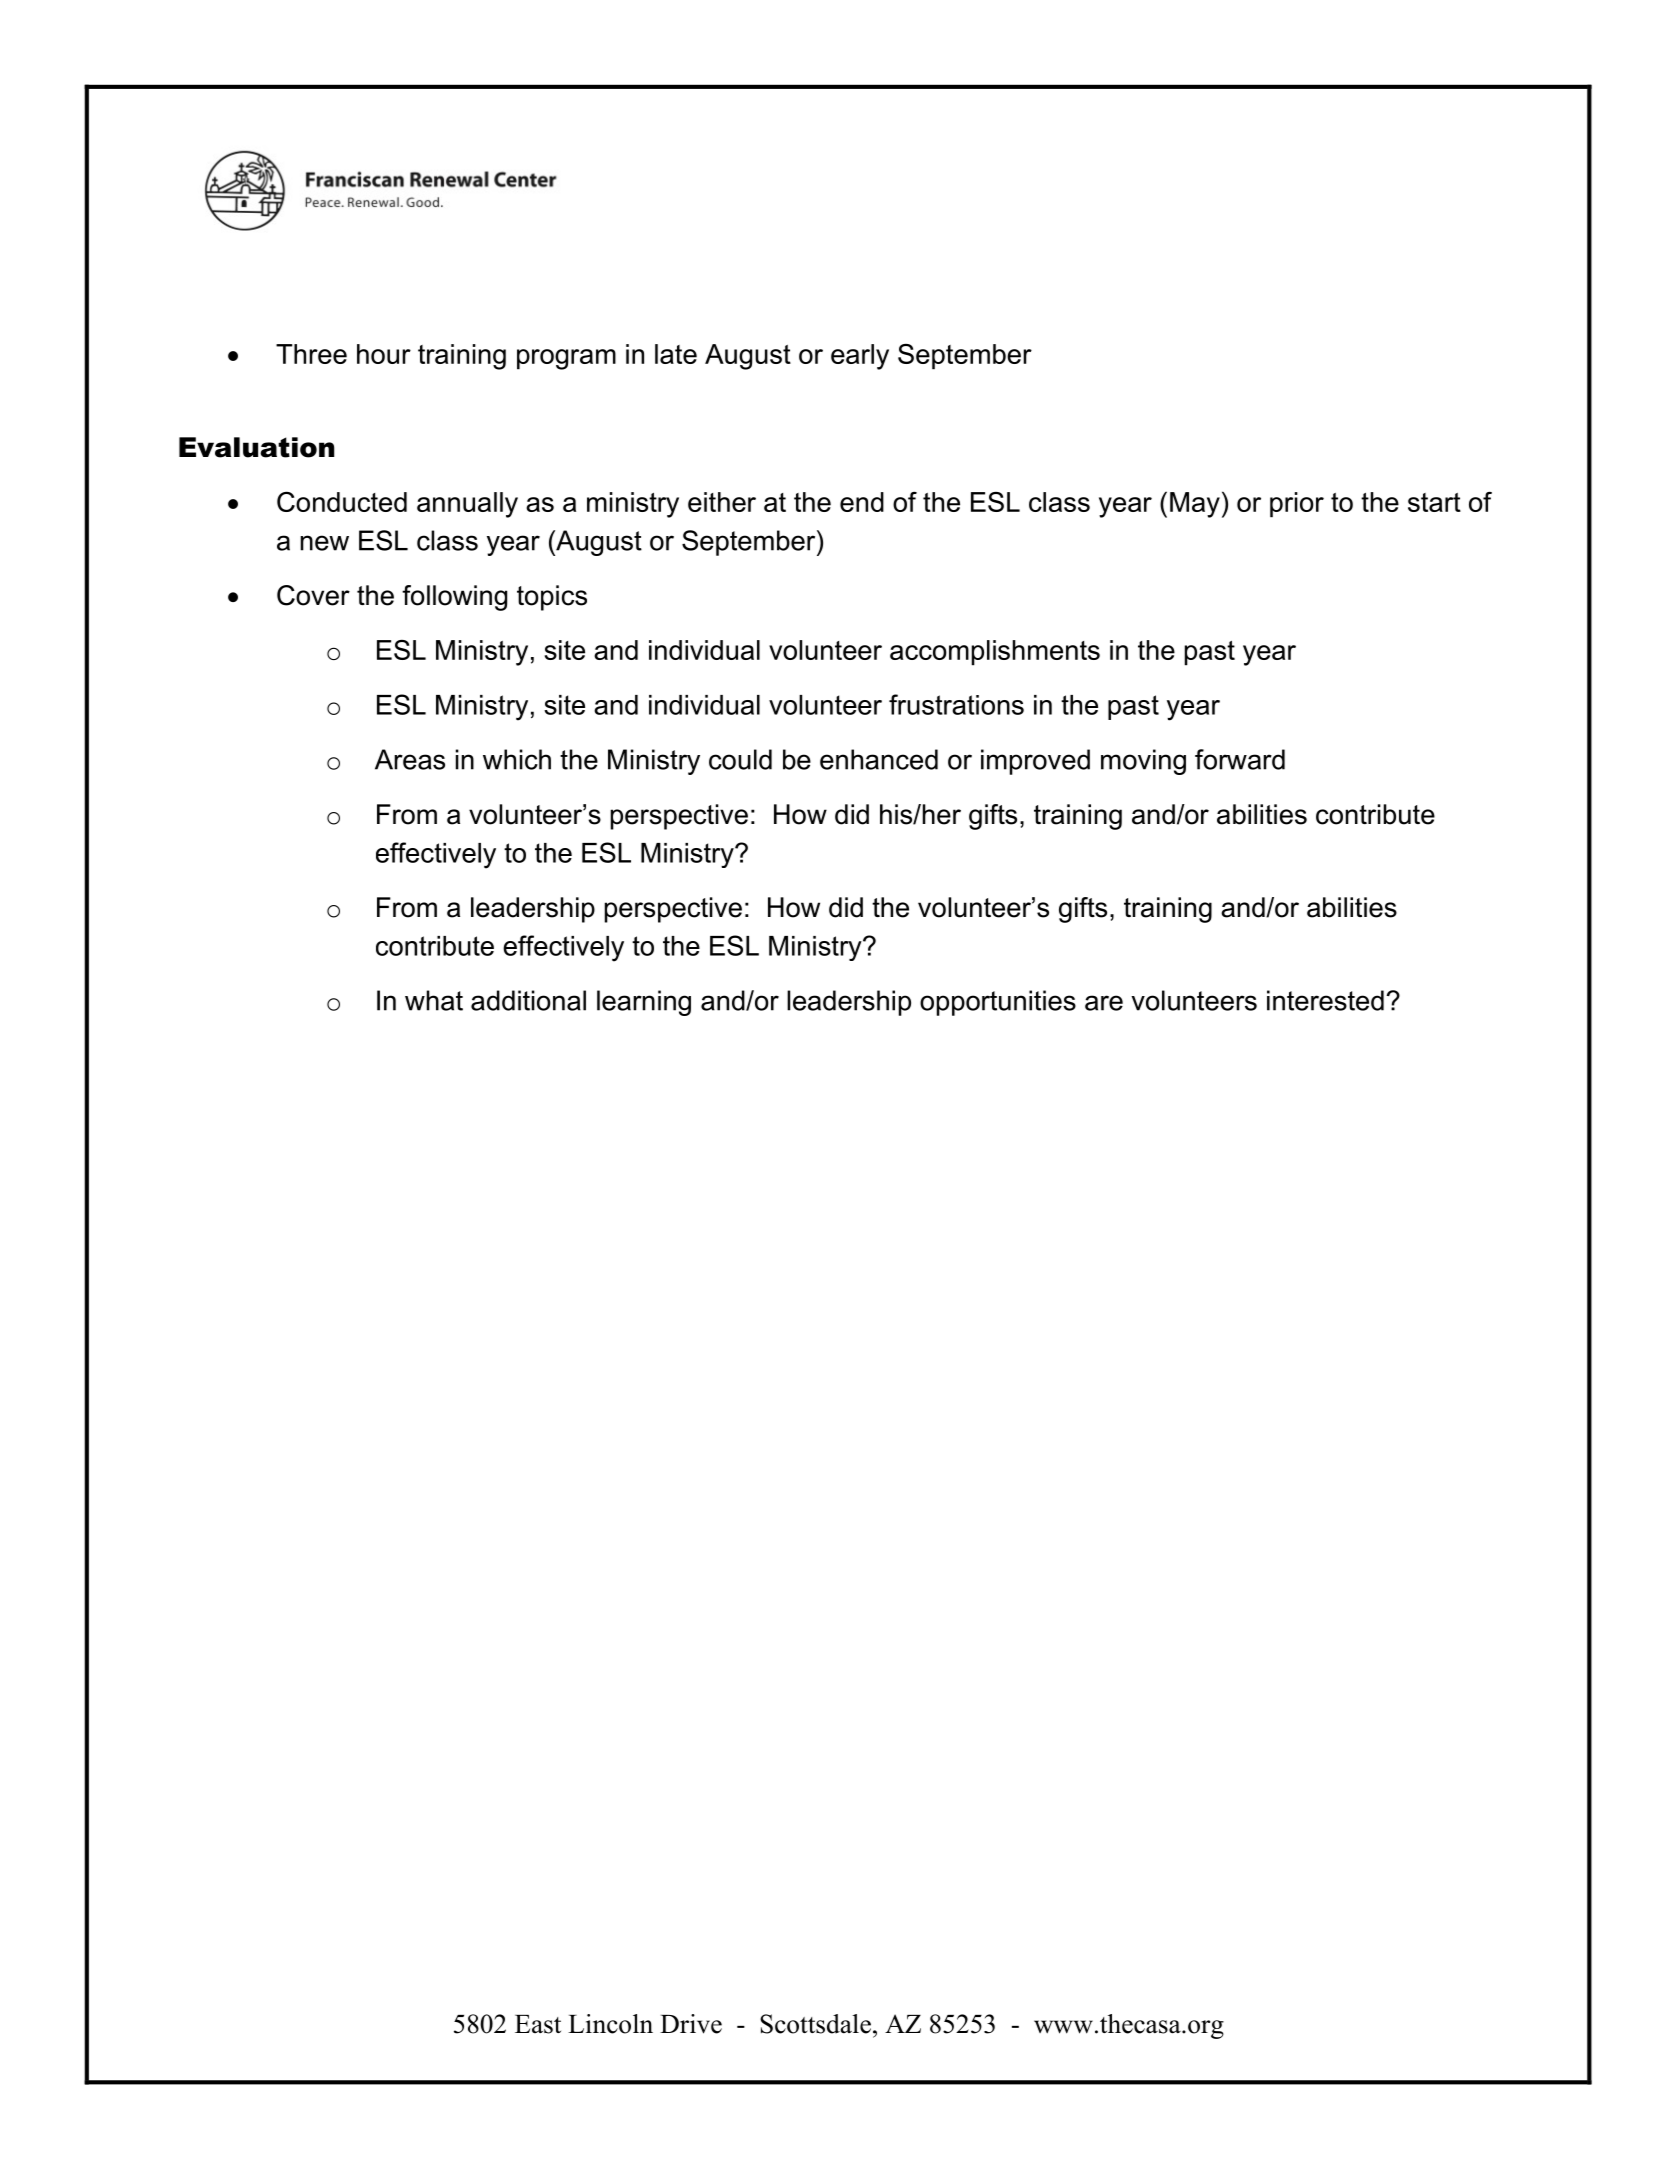 The height and width of the image is (2169, 1676). What do you see at coordinates (998, 1003) in the image?
I see `opportunities` at bounding box center [998, 1003].
